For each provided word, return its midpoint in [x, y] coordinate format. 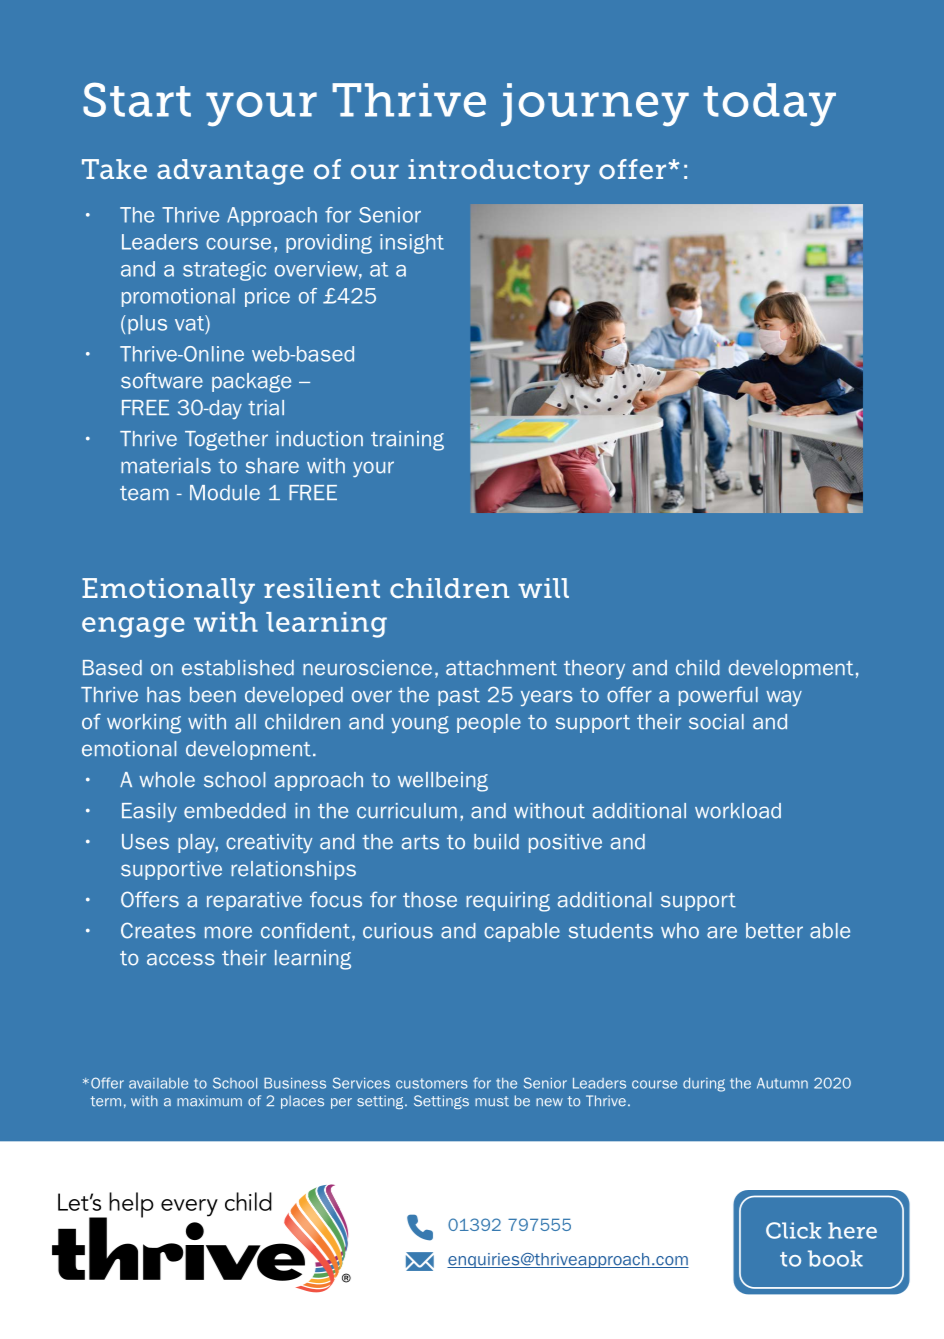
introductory [499, 172]
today [769, 105]
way [784, 698]
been [213, 695]
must [492, 1101]
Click [793, 1230]
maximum [209, 1100]
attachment [501, 668]
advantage [230, 172]
